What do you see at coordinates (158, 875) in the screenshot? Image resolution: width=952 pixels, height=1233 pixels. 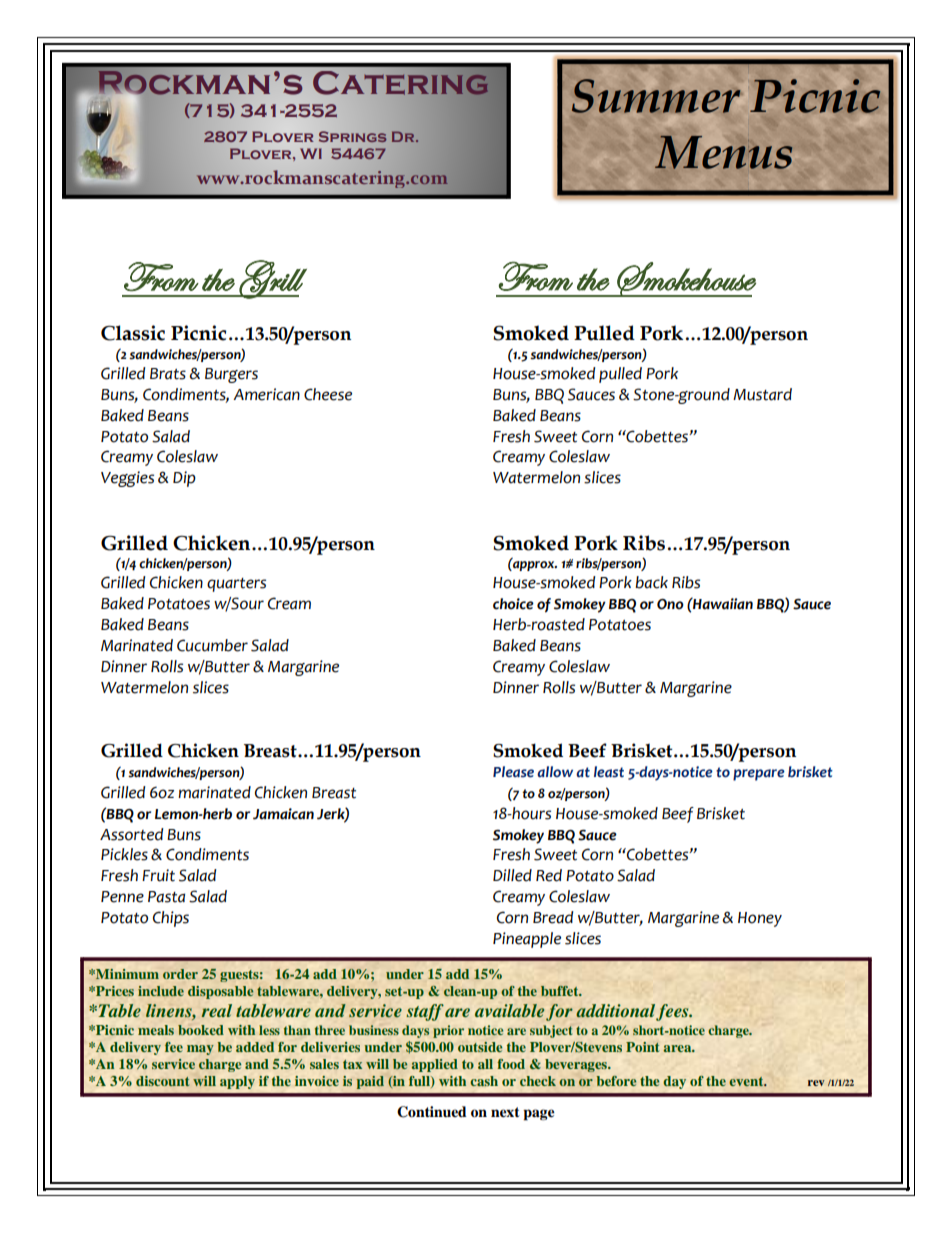 I see `Fruit` at bounding box center [158, 875].
